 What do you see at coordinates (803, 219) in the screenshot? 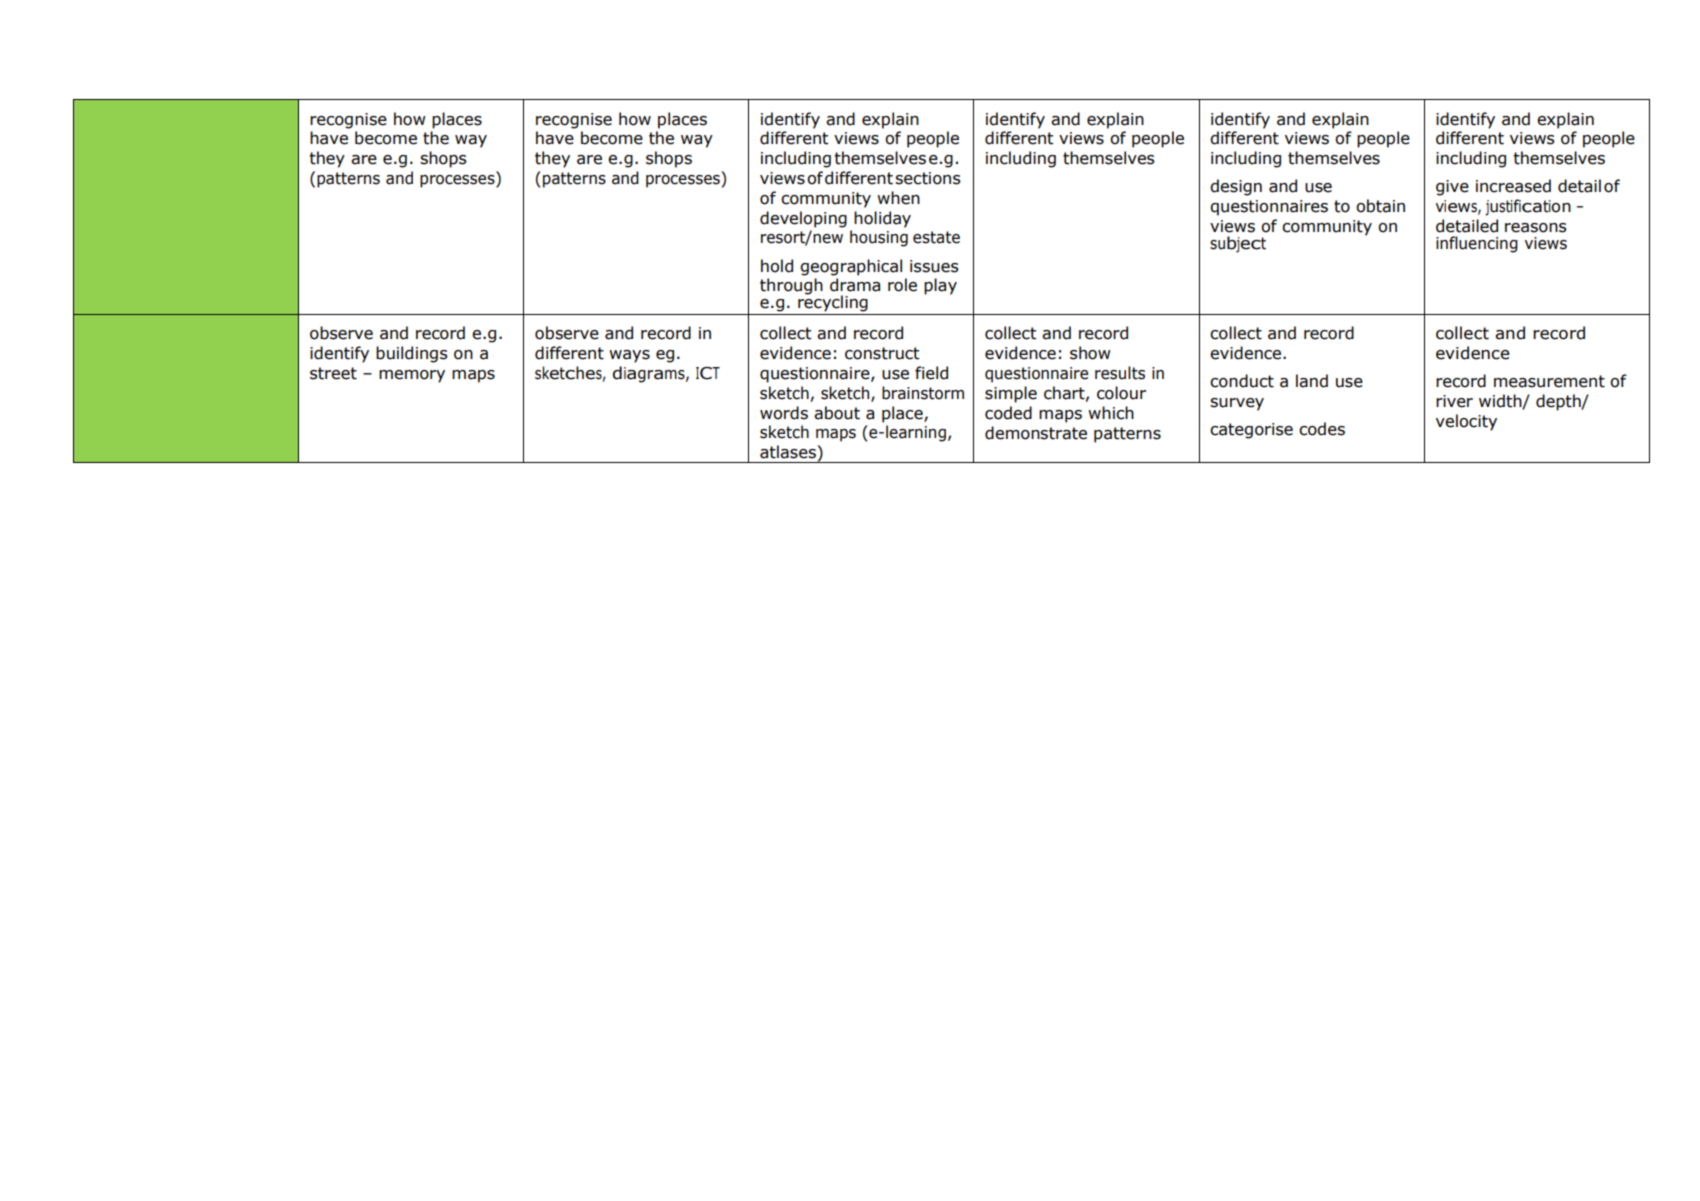
I see `developing` at bounding box center [803, 219].
